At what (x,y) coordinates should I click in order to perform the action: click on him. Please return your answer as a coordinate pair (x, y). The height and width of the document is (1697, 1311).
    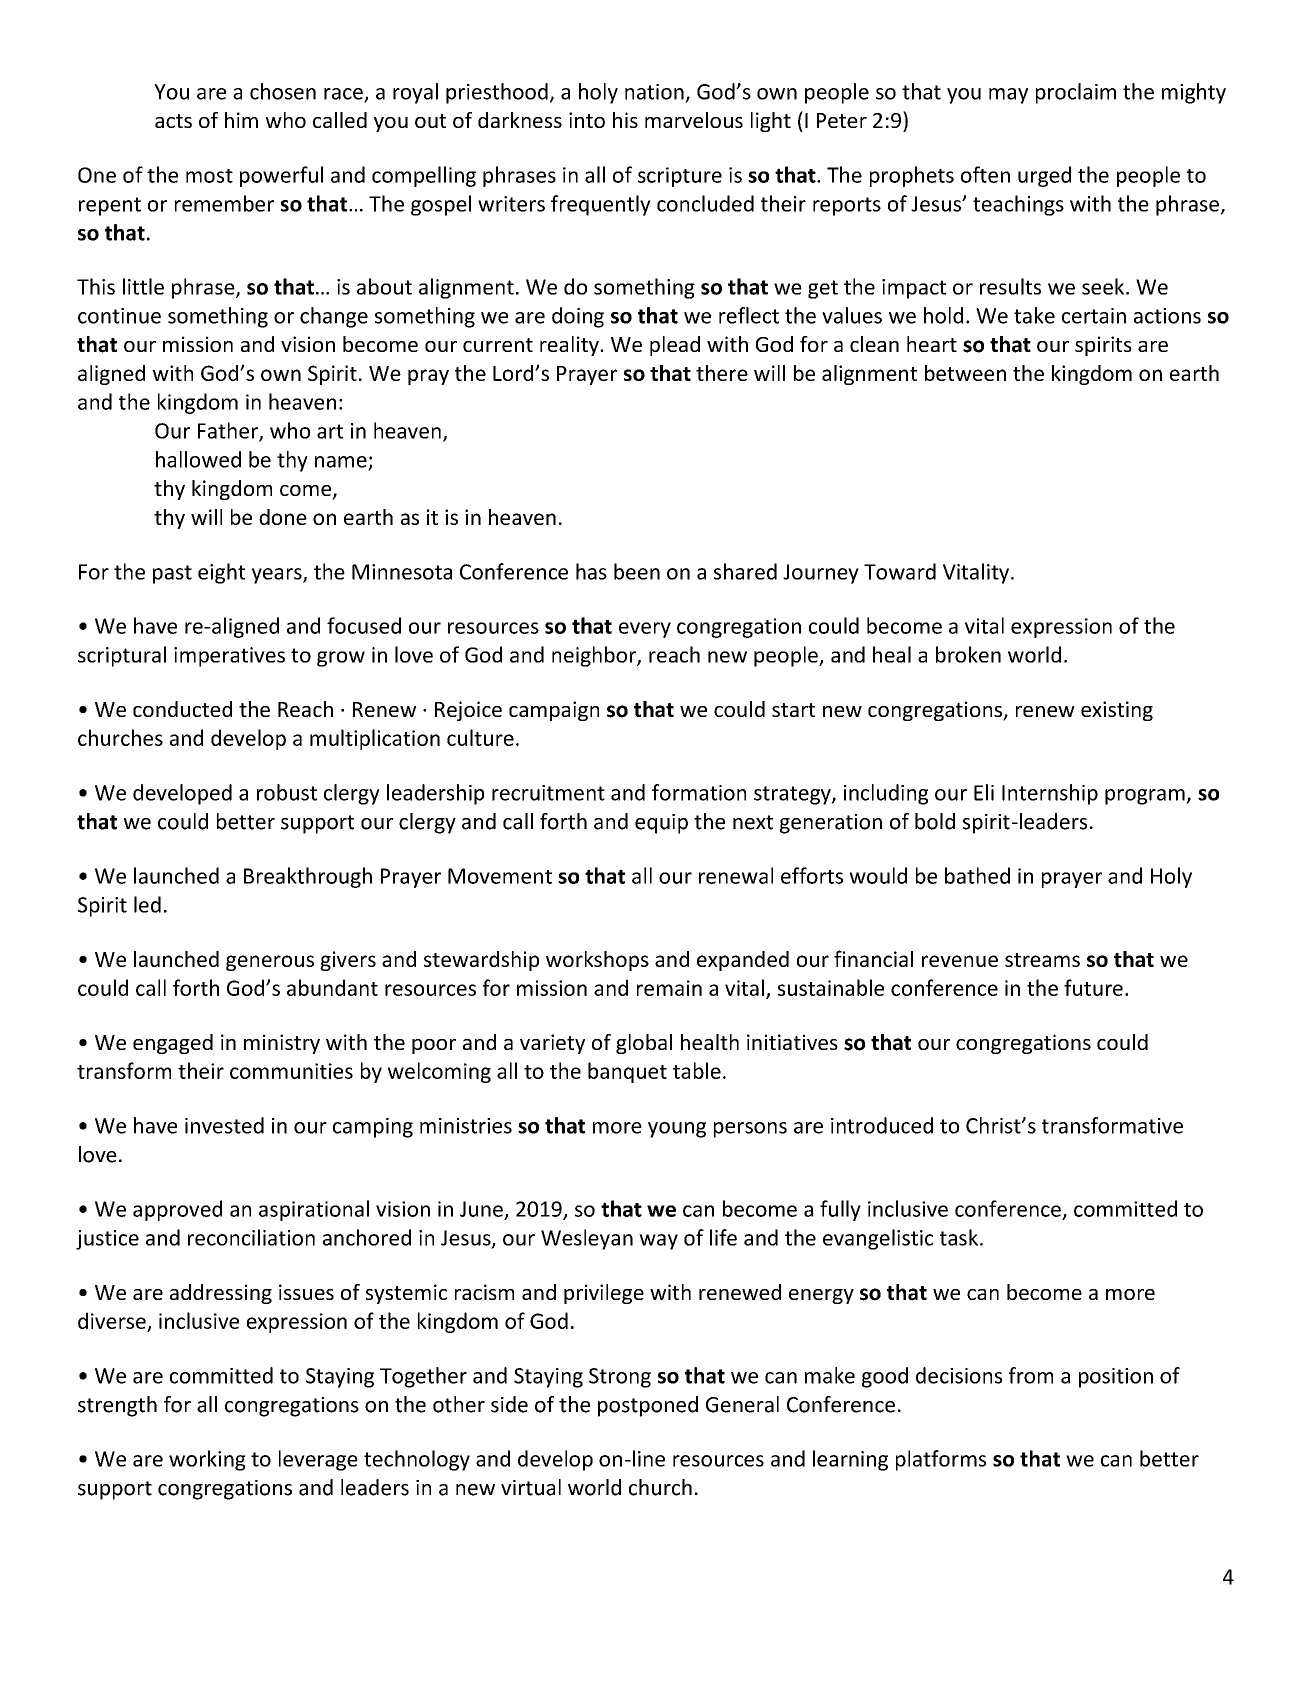
    Looking at the image, I should click on (241, 120).
